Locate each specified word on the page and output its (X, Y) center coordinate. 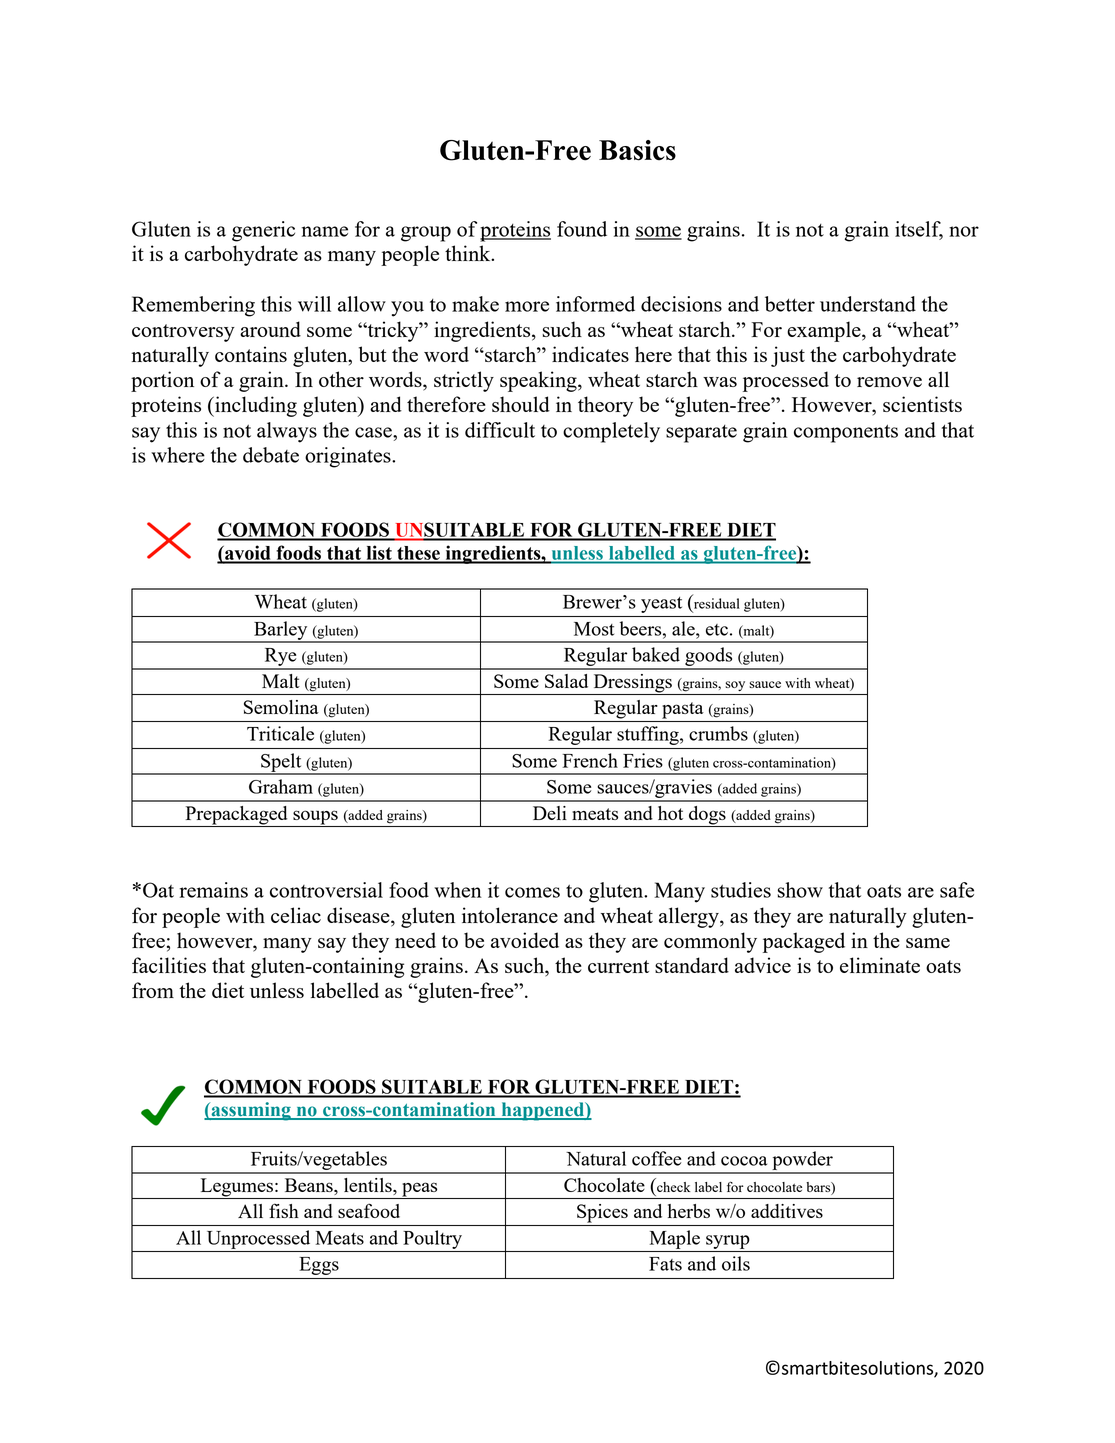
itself (919, 230)
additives (787, 1211)
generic (263, 231)
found (582, 229)
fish (284, 1210)
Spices (602, 1213)
